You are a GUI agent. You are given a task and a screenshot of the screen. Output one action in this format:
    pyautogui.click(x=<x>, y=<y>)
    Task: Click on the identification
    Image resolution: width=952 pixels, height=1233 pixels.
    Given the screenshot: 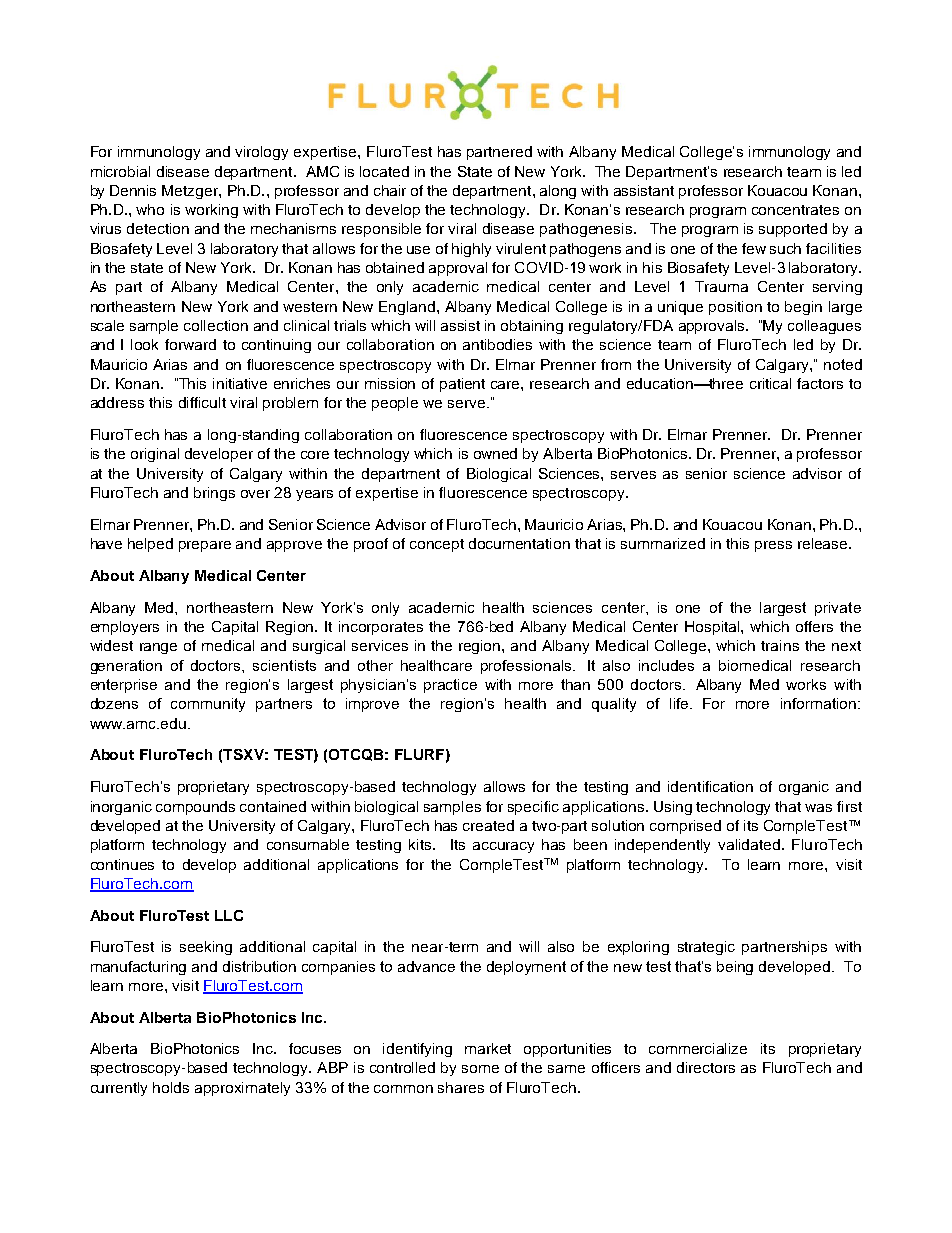 What is the action you would take?
    pyautogui.click(x=710, y=786)
